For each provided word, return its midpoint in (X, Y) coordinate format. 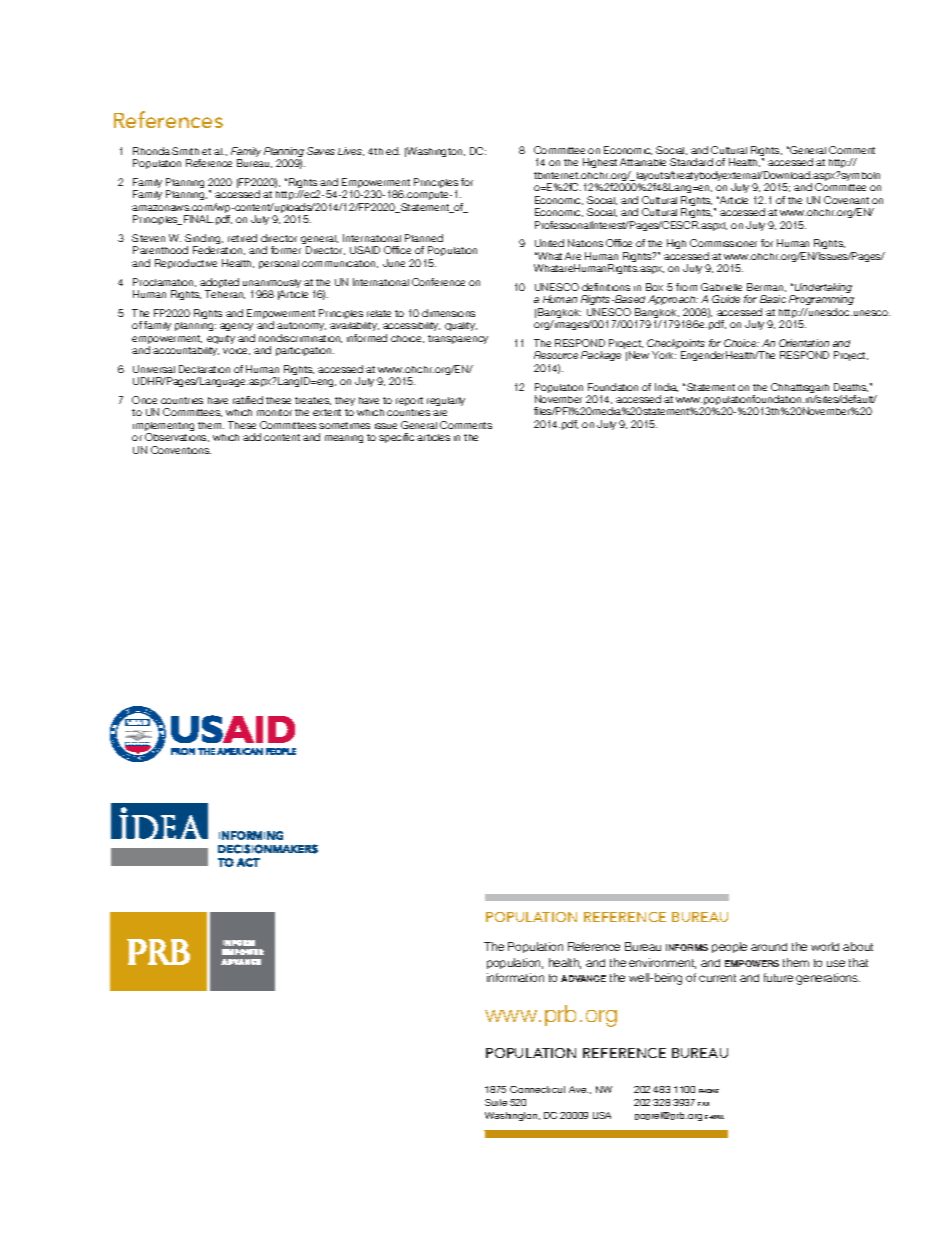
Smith (185, 151)
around (769, 947)
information (515, 977)
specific (396, 438)
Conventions (181, 450)
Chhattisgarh (800, 389)
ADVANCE (583, 978)
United (549, 243)
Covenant (846, 200)
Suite (496, 1102)
